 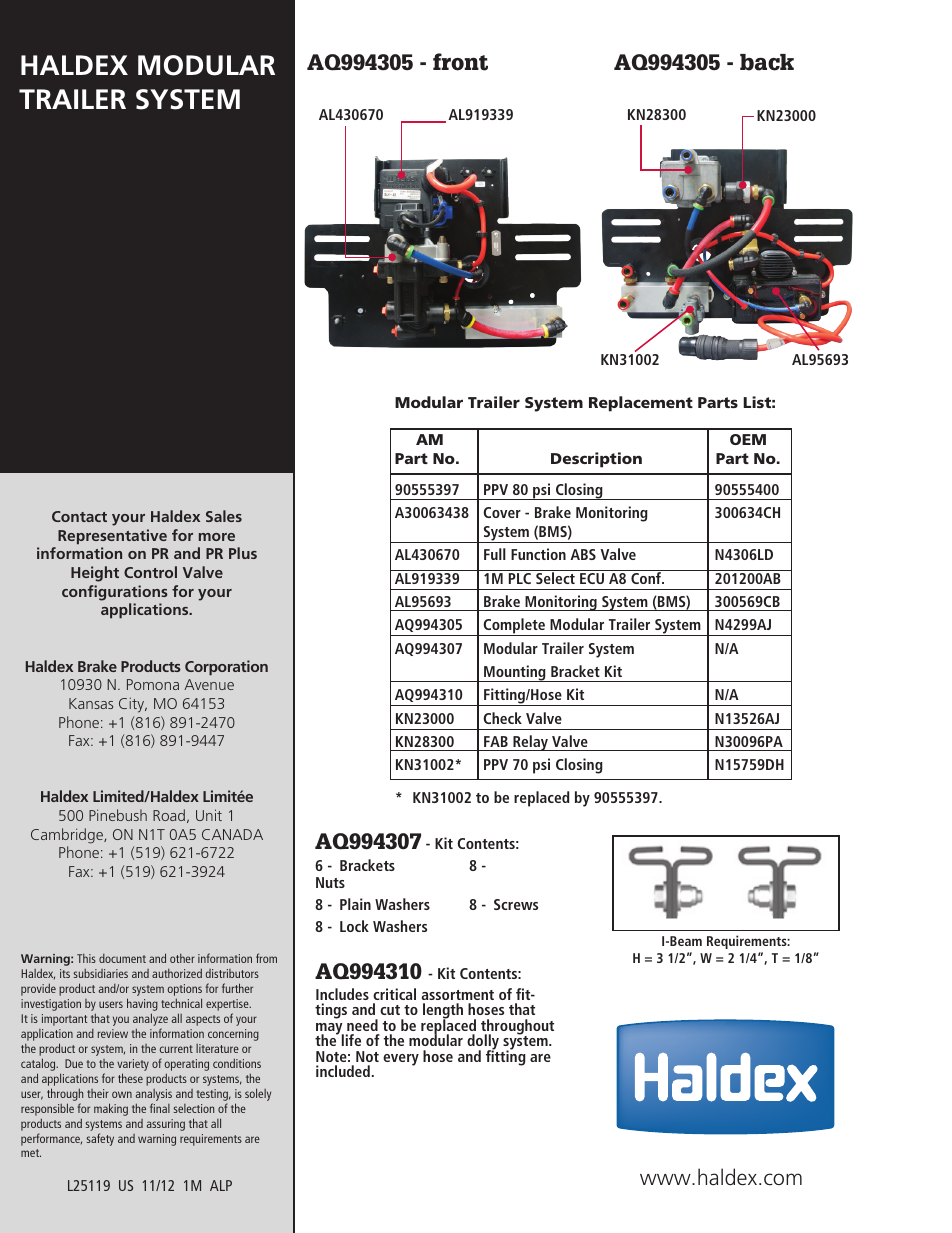 What do you see at coordinates (100, 1139) in the screenshot?
I see `safety` at bounding box center [100, 1139].
